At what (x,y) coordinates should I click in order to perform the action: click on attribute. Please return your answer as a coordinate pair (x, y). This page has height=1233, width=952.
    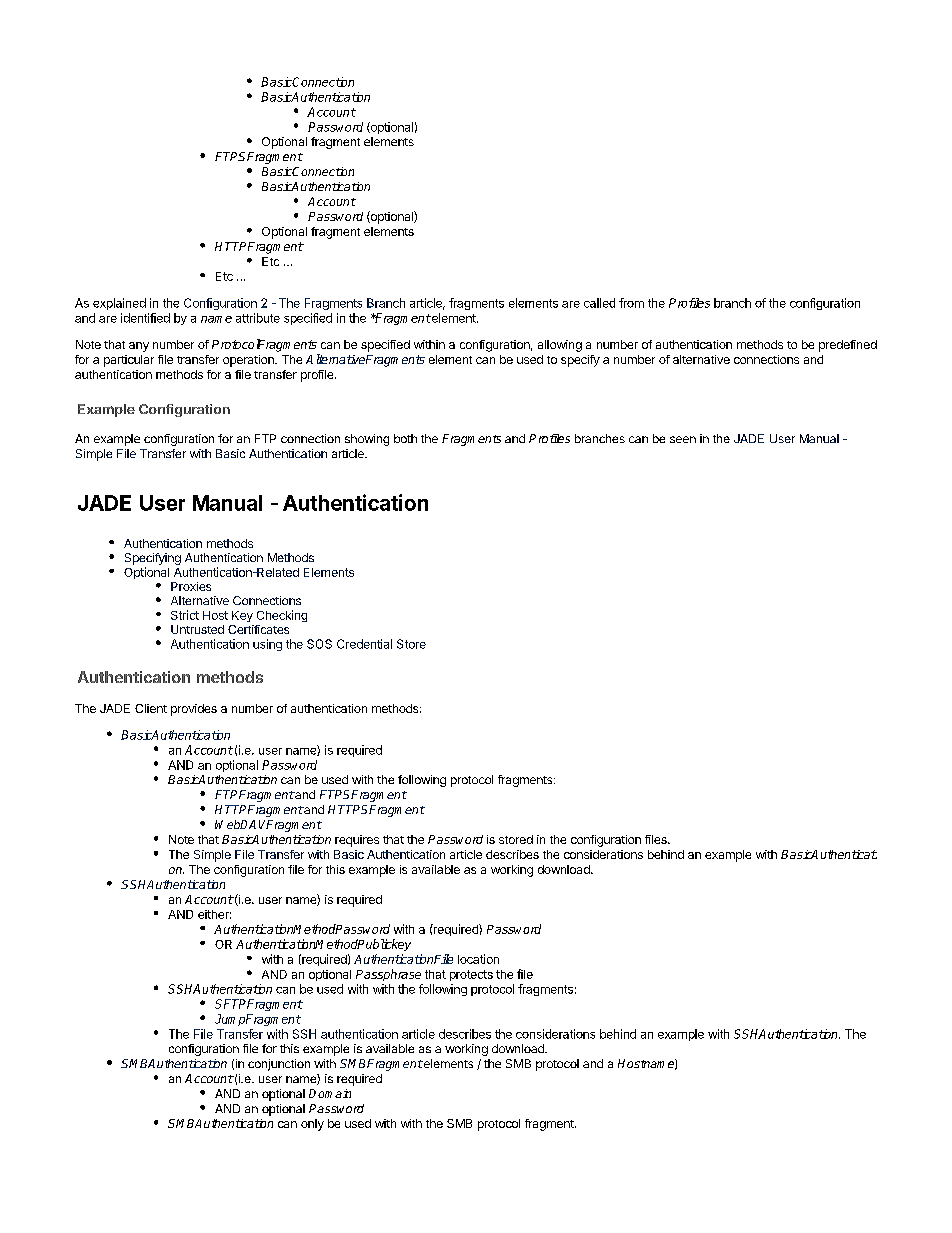
    Looking at the image, I should click on (258, 318).
